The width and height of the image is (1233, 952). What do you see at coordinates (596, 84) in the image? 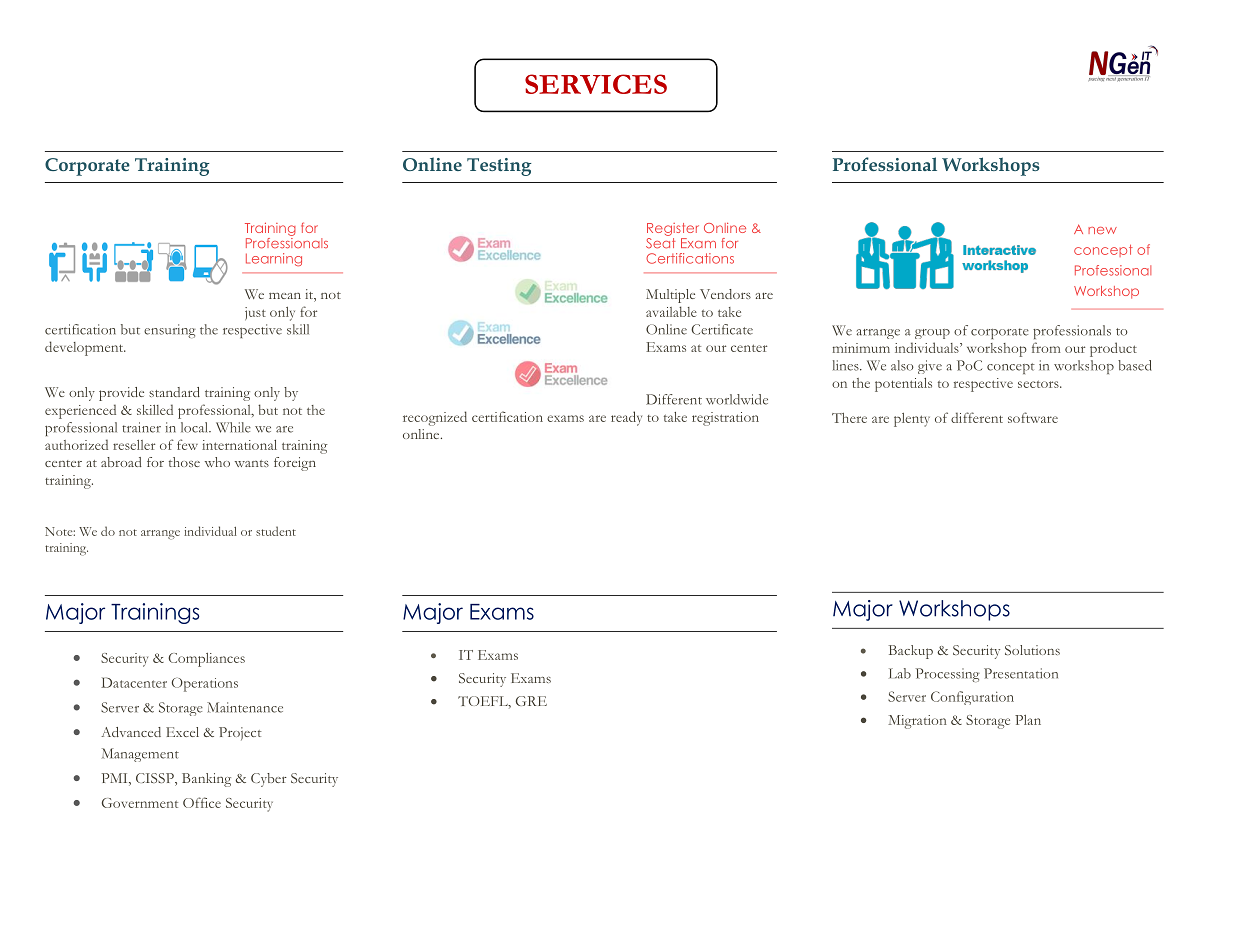
I see `SERVICES` at bounding box center [596, 84].
